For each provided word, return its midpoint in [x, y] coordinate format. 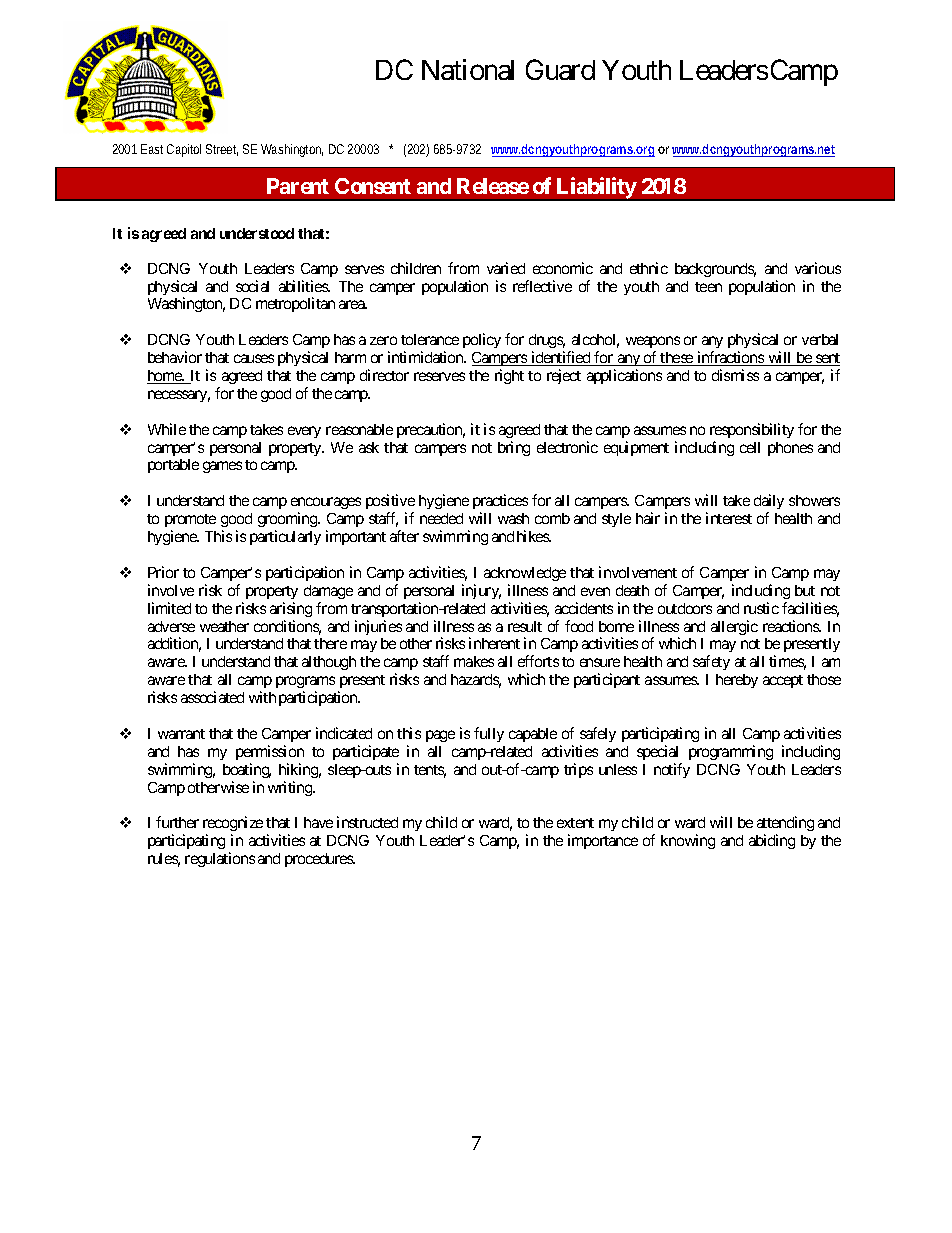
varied [506, 268]
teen [708, 287]
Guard [560, 69]
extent [575, 823]
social [252, 286]
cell [750, 447]
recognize [233, 825]
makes [474, 661]
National [468, 69]
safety [711, 662]
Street [222, 150]
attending [785, 825]
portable [173, 466]
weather [224, 626]
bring [514, 448]
